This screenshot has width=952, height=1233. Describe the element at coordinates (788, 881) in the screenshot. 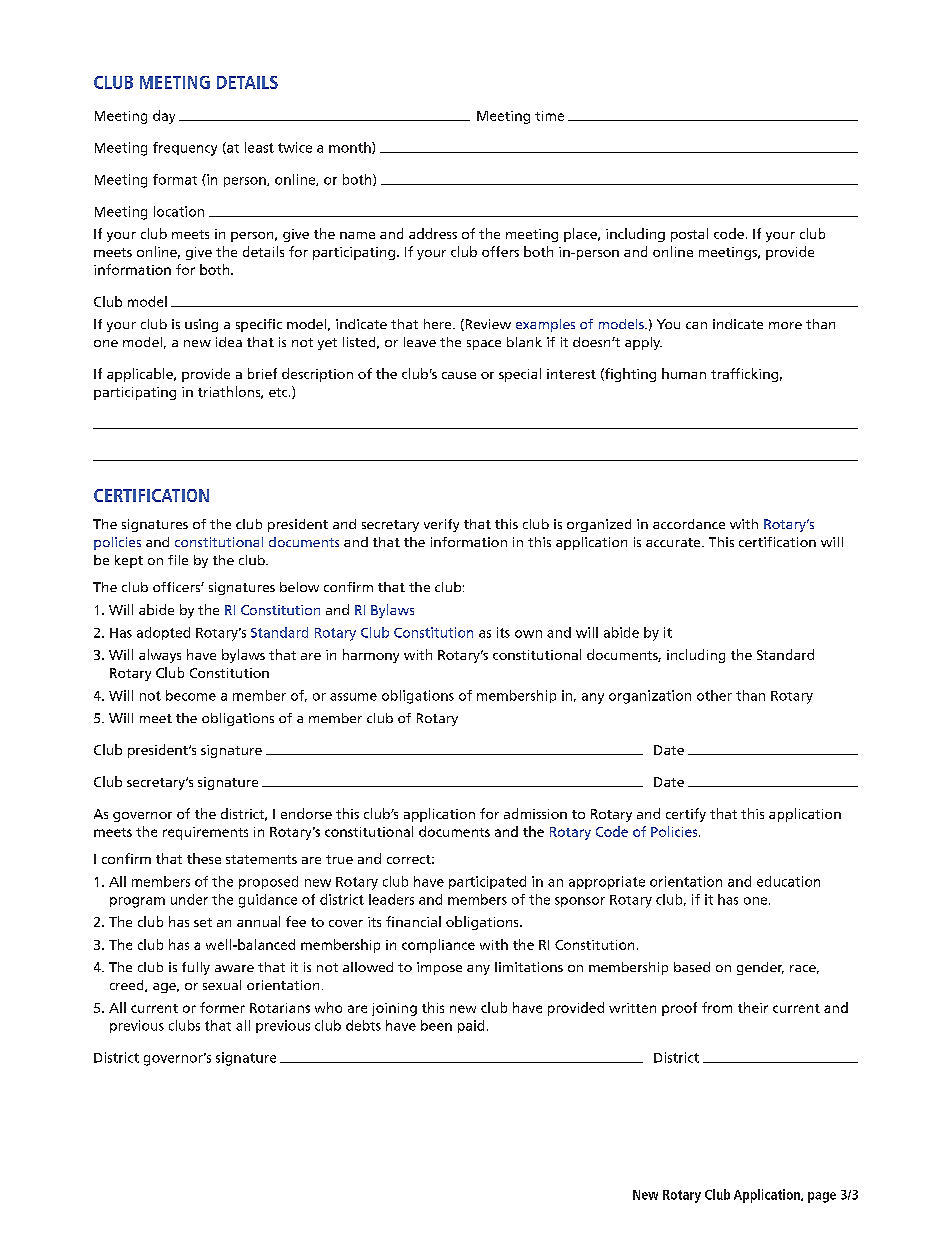

I see `education` at that location.
